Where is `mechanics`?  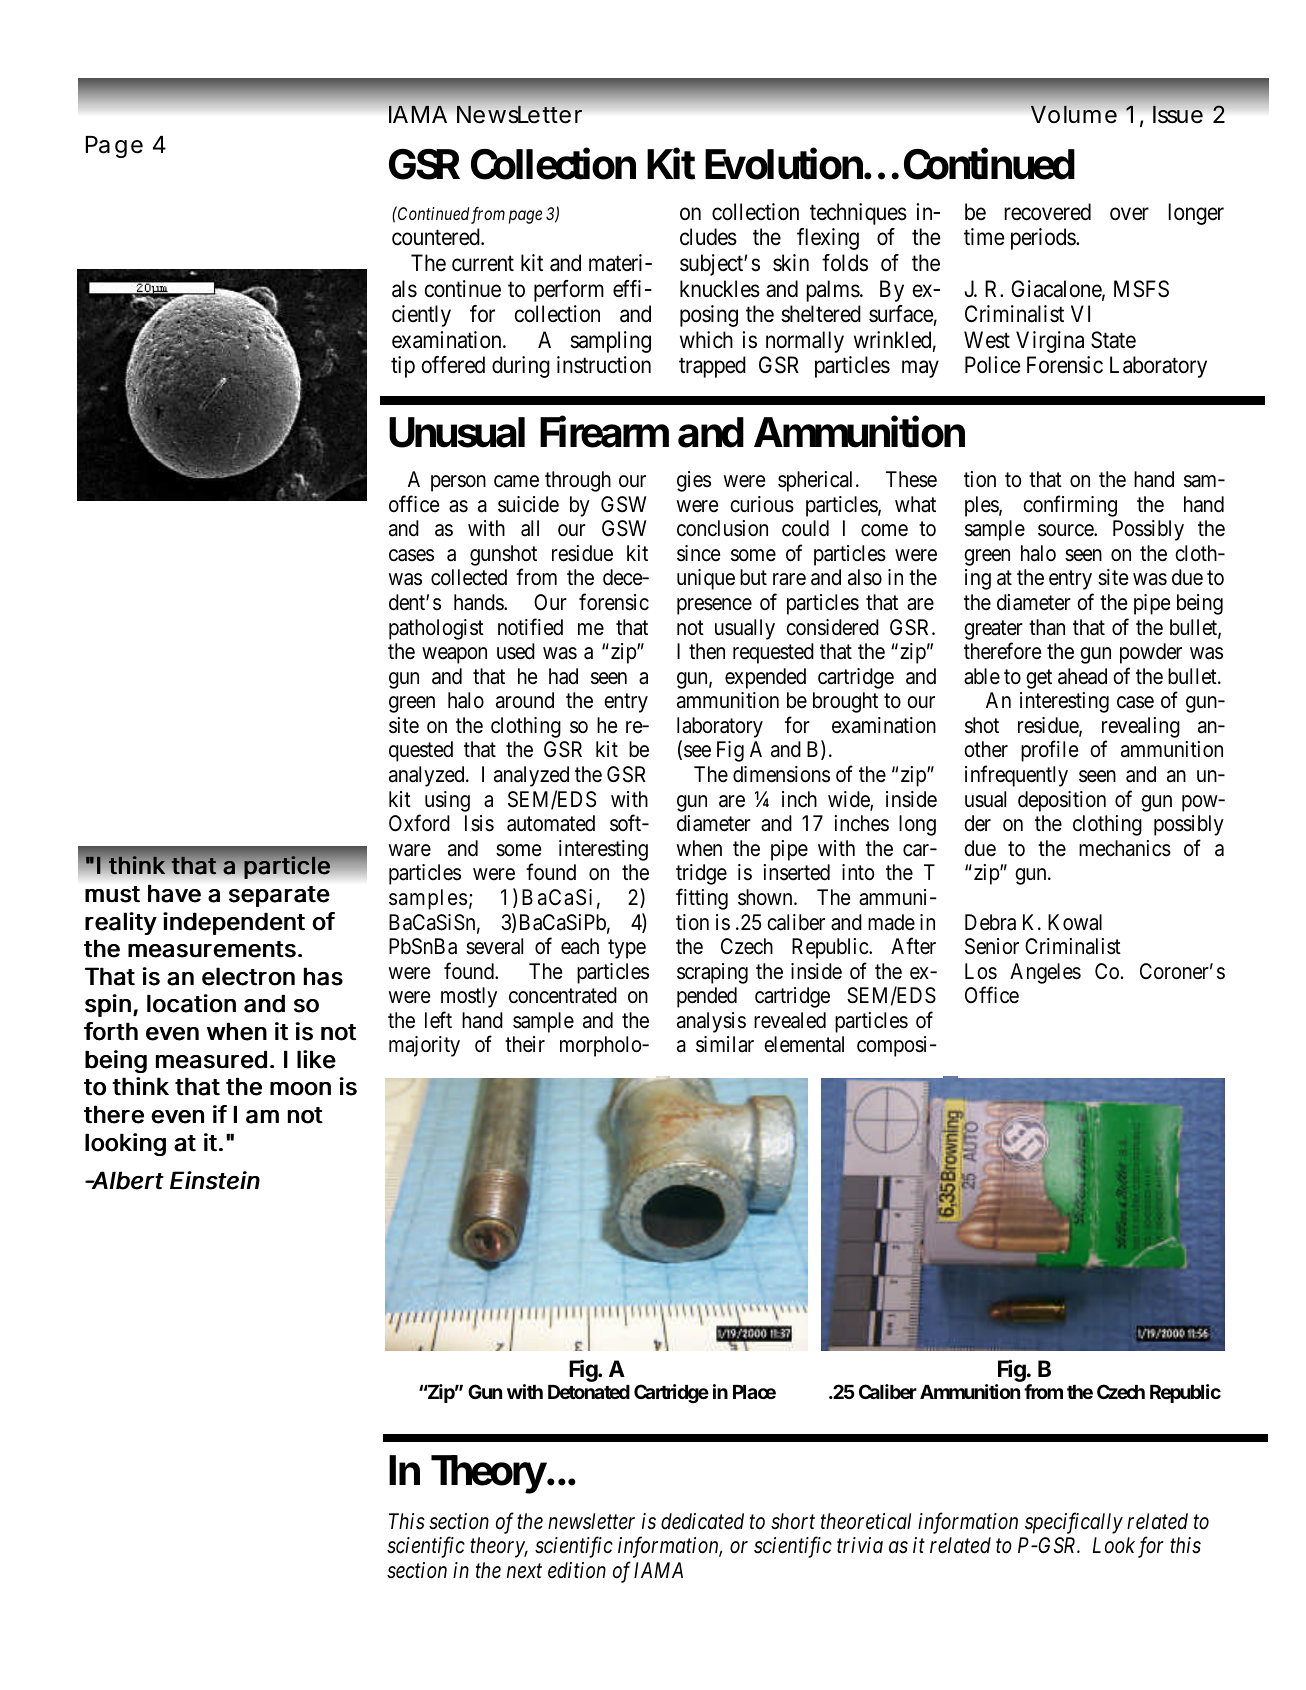 mechanics is located at coordinates (1125, 848).
